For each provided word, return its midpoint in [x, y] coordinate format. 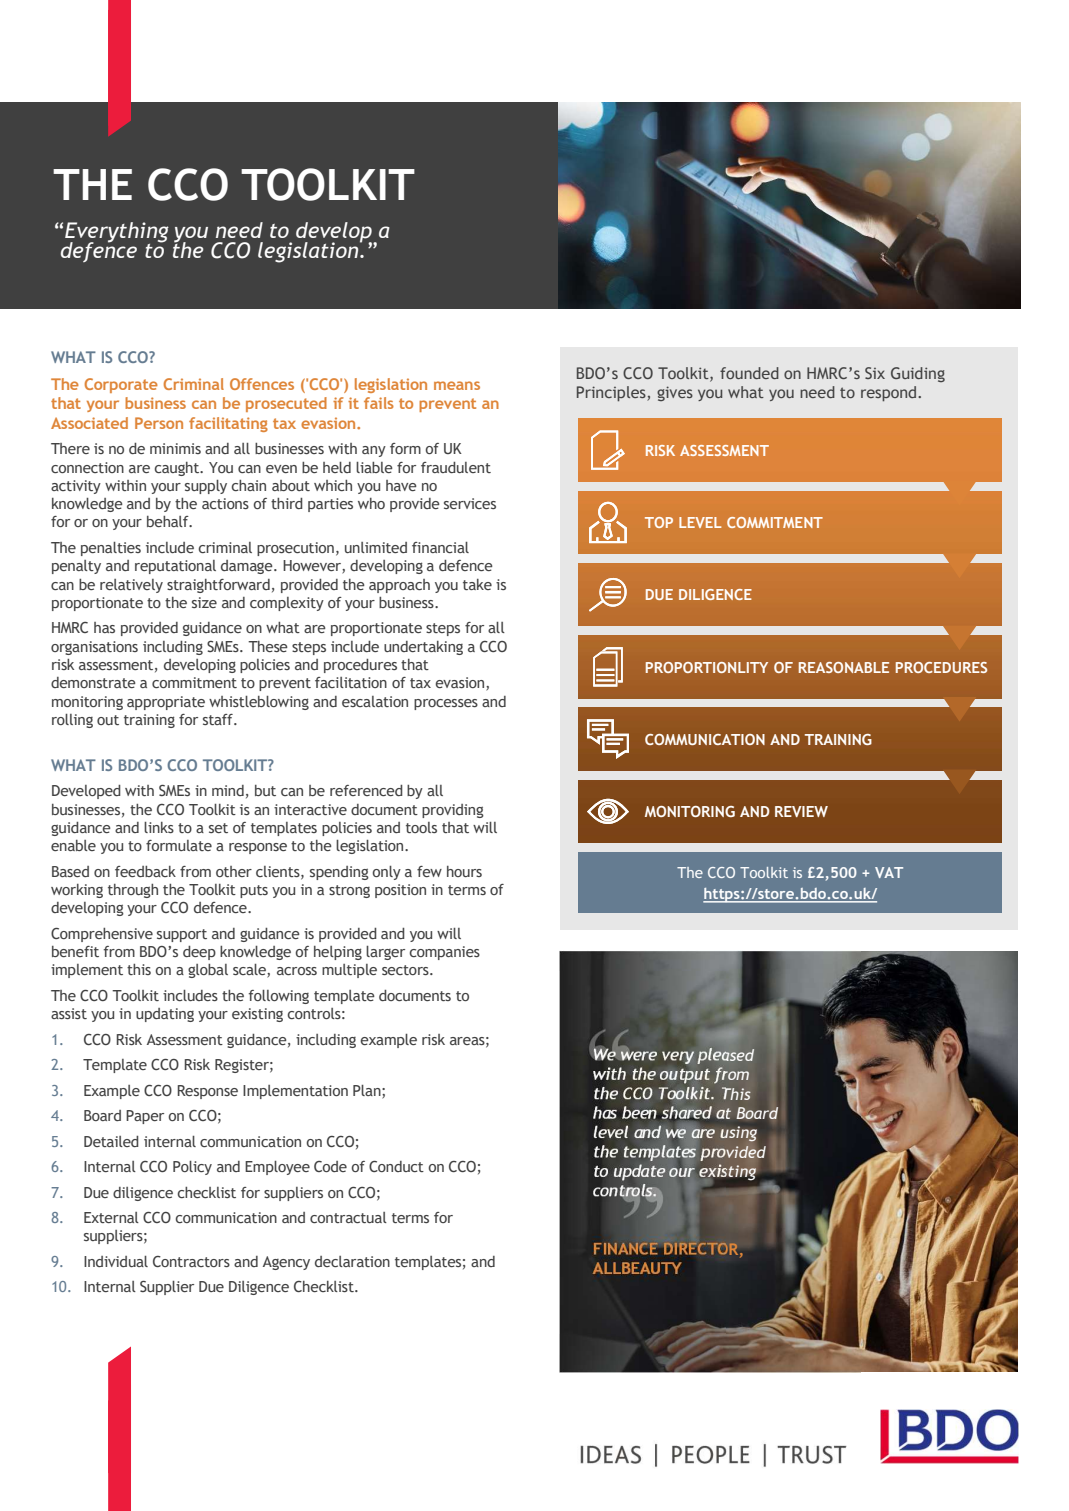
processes [446, 704]
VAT [889, 872]
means [457, 385]
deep [199, 953]
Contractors [191, 1261]
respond [890, 394]
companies [445, 953]
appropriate [166, 703]
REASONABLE [844, 667]
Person [159, 423]
